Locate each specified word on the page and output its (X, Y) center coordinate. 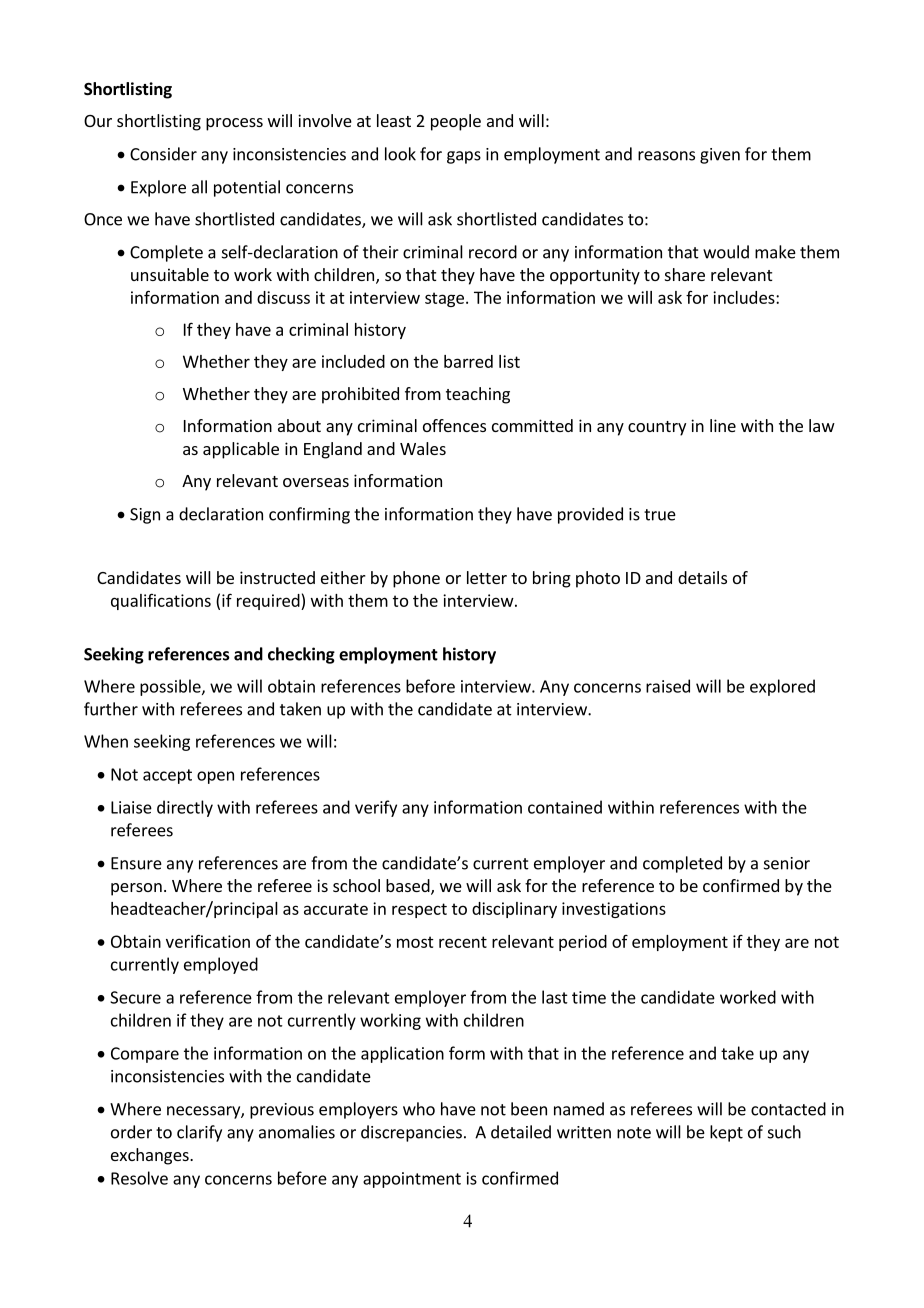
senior (787, 863)
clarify (199, 1133)
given (720, 156)
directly (185, 808)
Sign (145, 516)
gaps (464, 157)
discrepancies (411, 1133)
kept (726, 1133)
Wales (423, 448)
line (723, 425)
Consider (163, 154)
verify (376, 808)
